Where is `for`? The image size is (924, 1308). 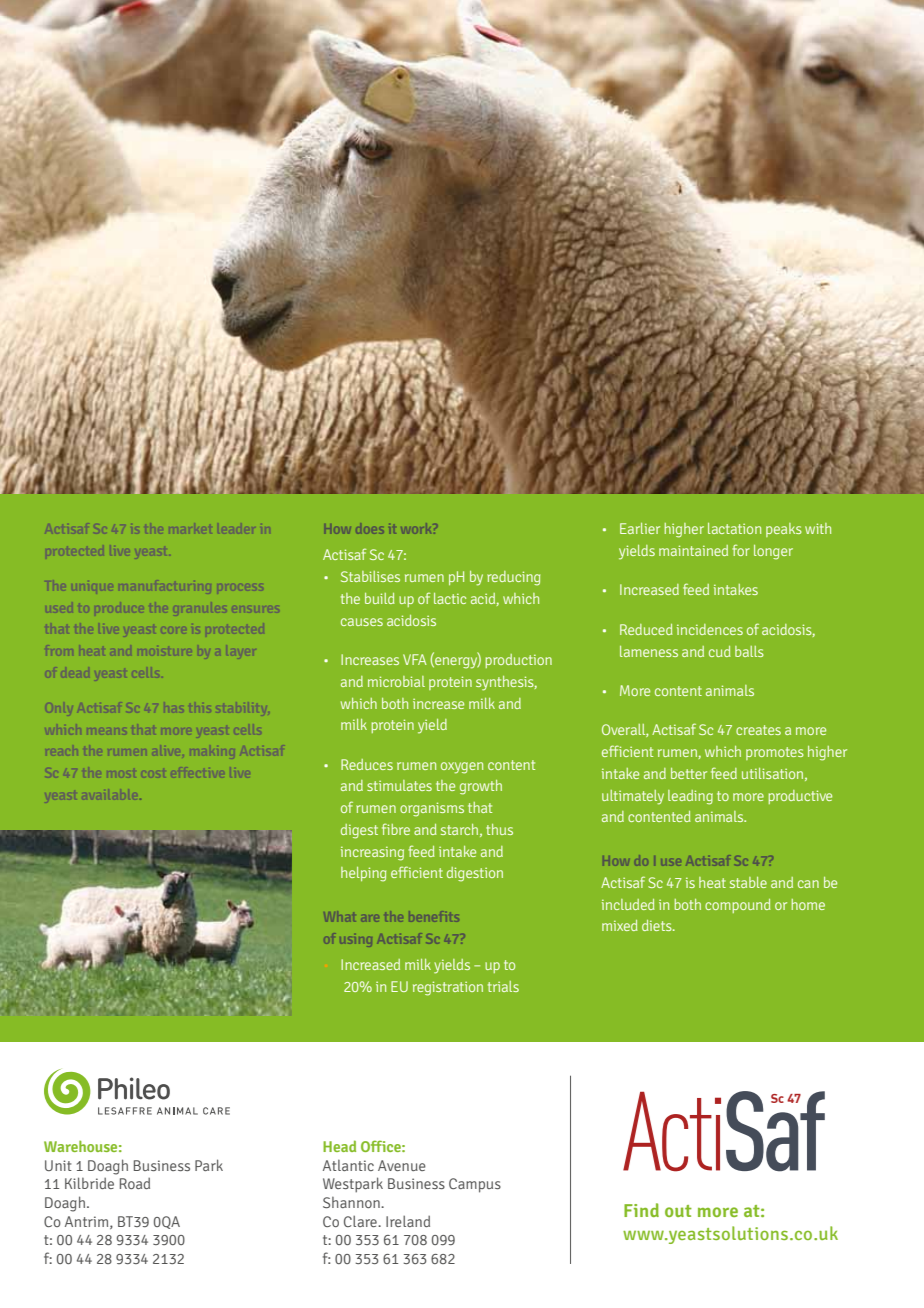 for is located at coordinates (741, 550).
